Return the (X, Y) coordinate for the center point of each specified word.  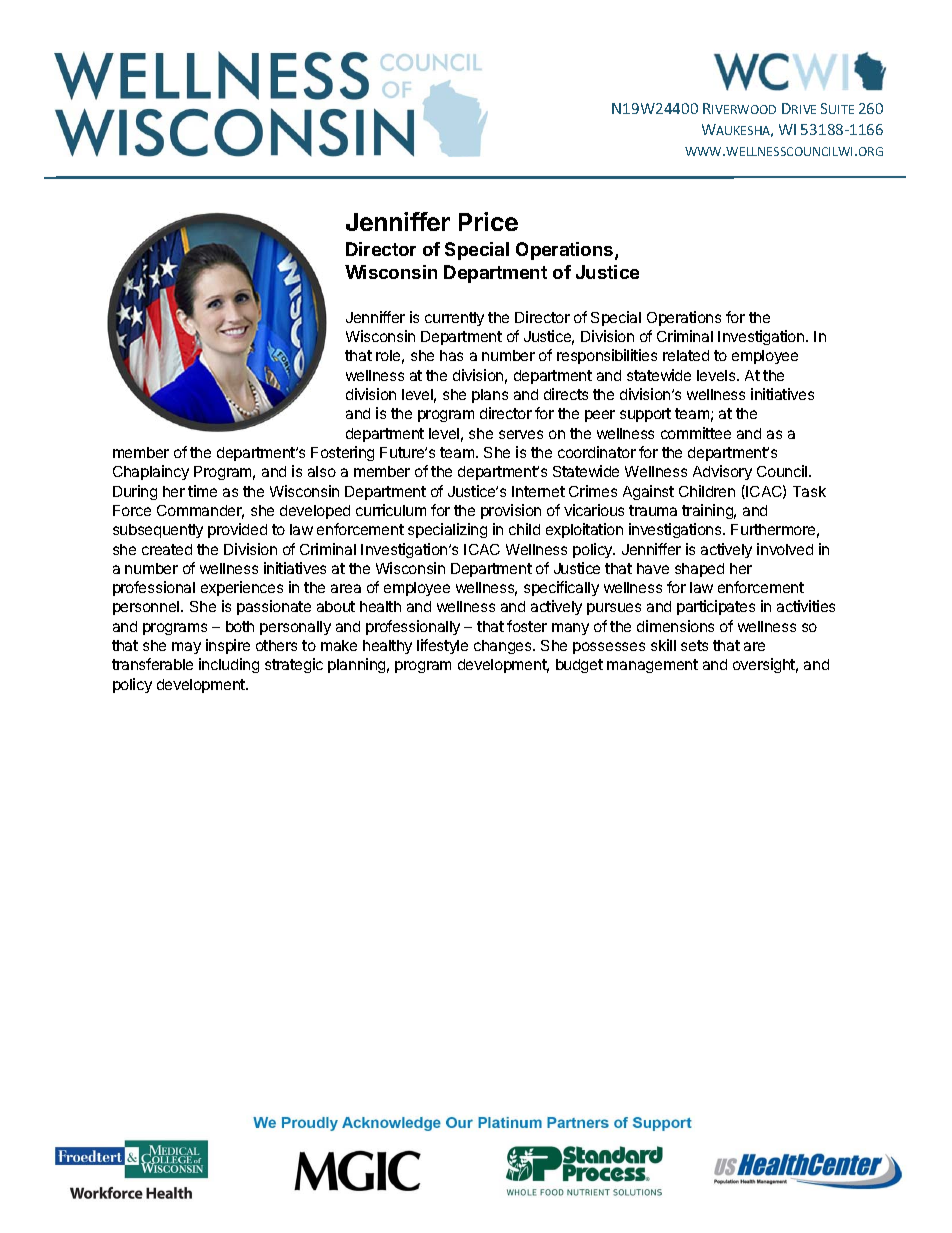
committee (696, 433)
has (451, 355)
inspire (228, 646)
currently (454, 319)
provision (511, 511)
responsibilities (607, 356)
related (686, 355)
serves (521, 434)
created (167, 549)
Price (488, 221)
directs (566, 394)
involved (785, 549)
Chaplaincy (151, 472)
